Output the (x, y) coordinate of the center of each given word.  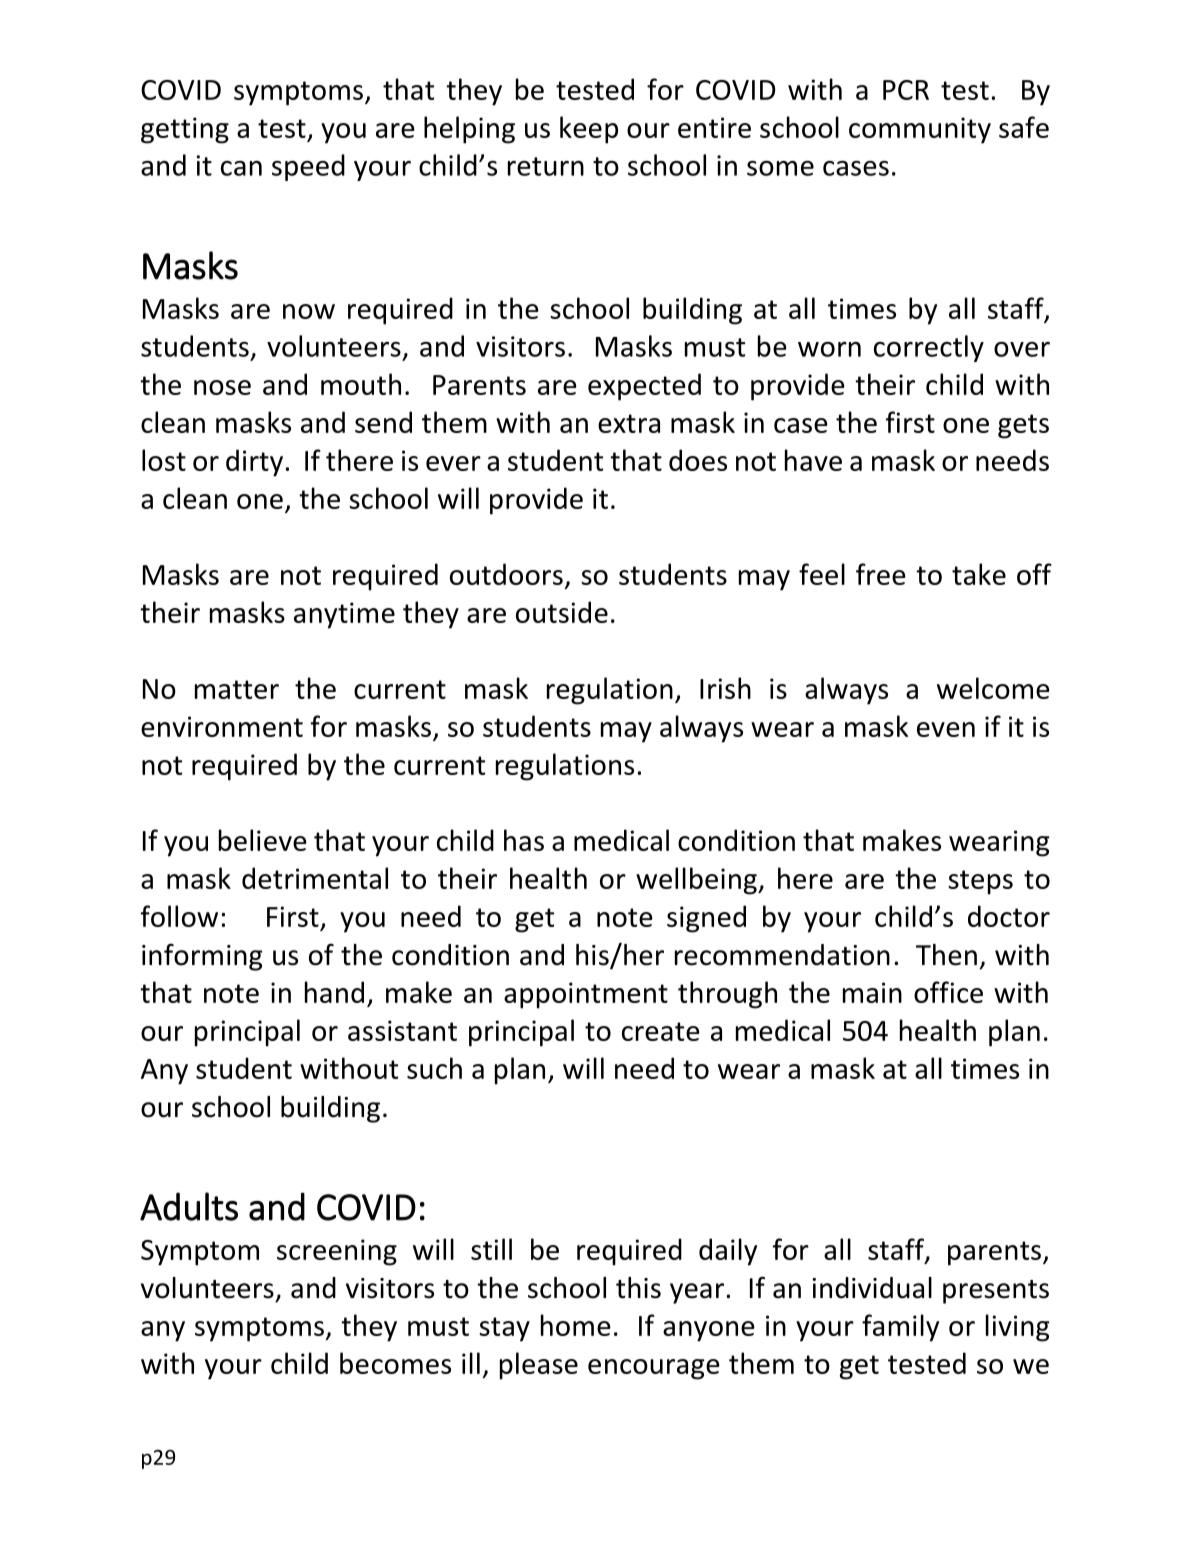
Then (946, 955)
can (241, 168)
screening (337, 1252)
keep (589, 130)
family (900, 1328)
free (881, 574)
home (576, 1325)
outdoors (506, 574)
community (920, 130)
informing (202, 957)
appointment (586, 995)
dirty (254, 463)
